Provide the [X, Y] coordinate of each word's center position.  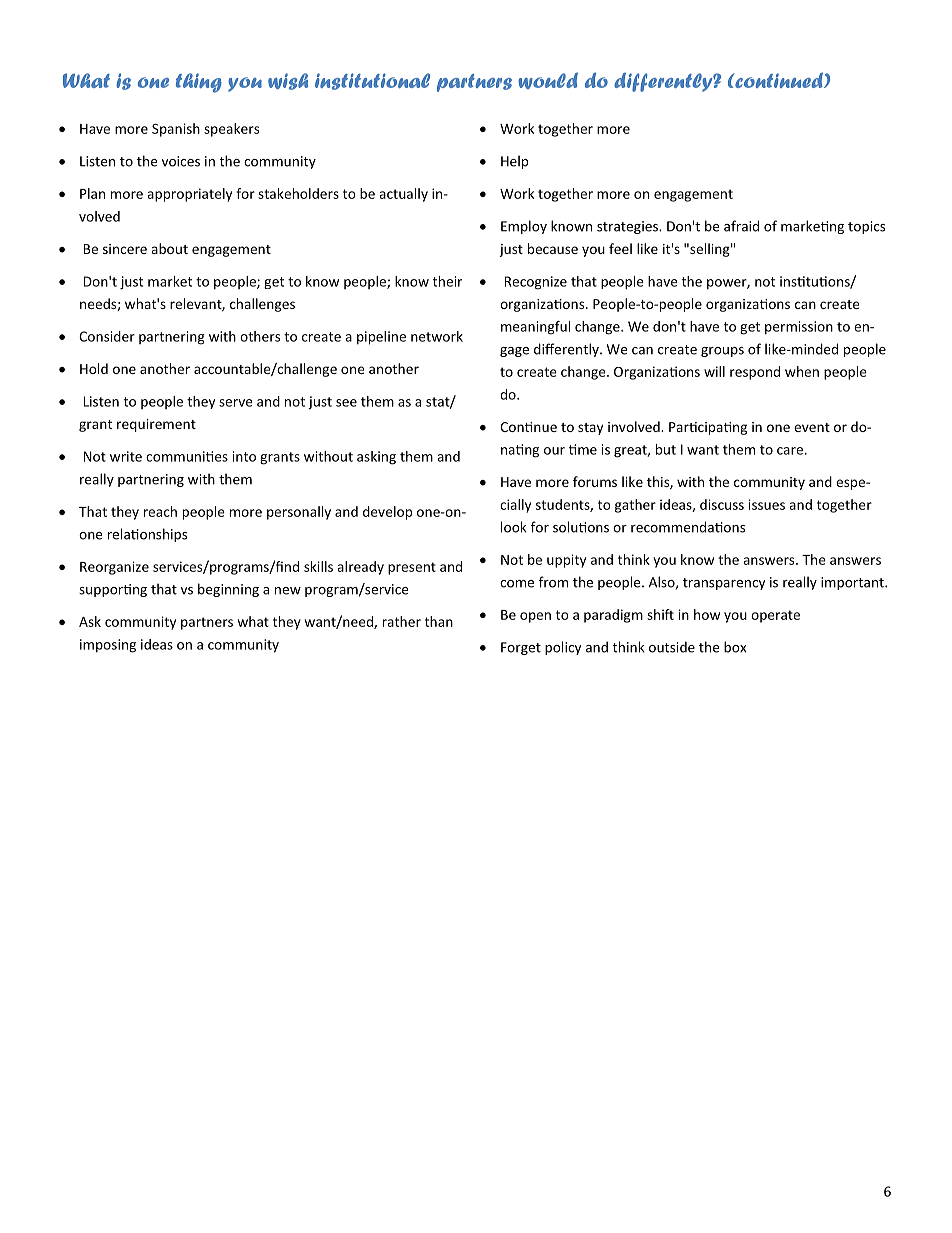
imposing [108, 646]
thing [199, 83]
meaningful [535, 328]
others [260, 336]
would [548, 81]
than [439, 621]
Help [514, 162]
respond [755, 373]
